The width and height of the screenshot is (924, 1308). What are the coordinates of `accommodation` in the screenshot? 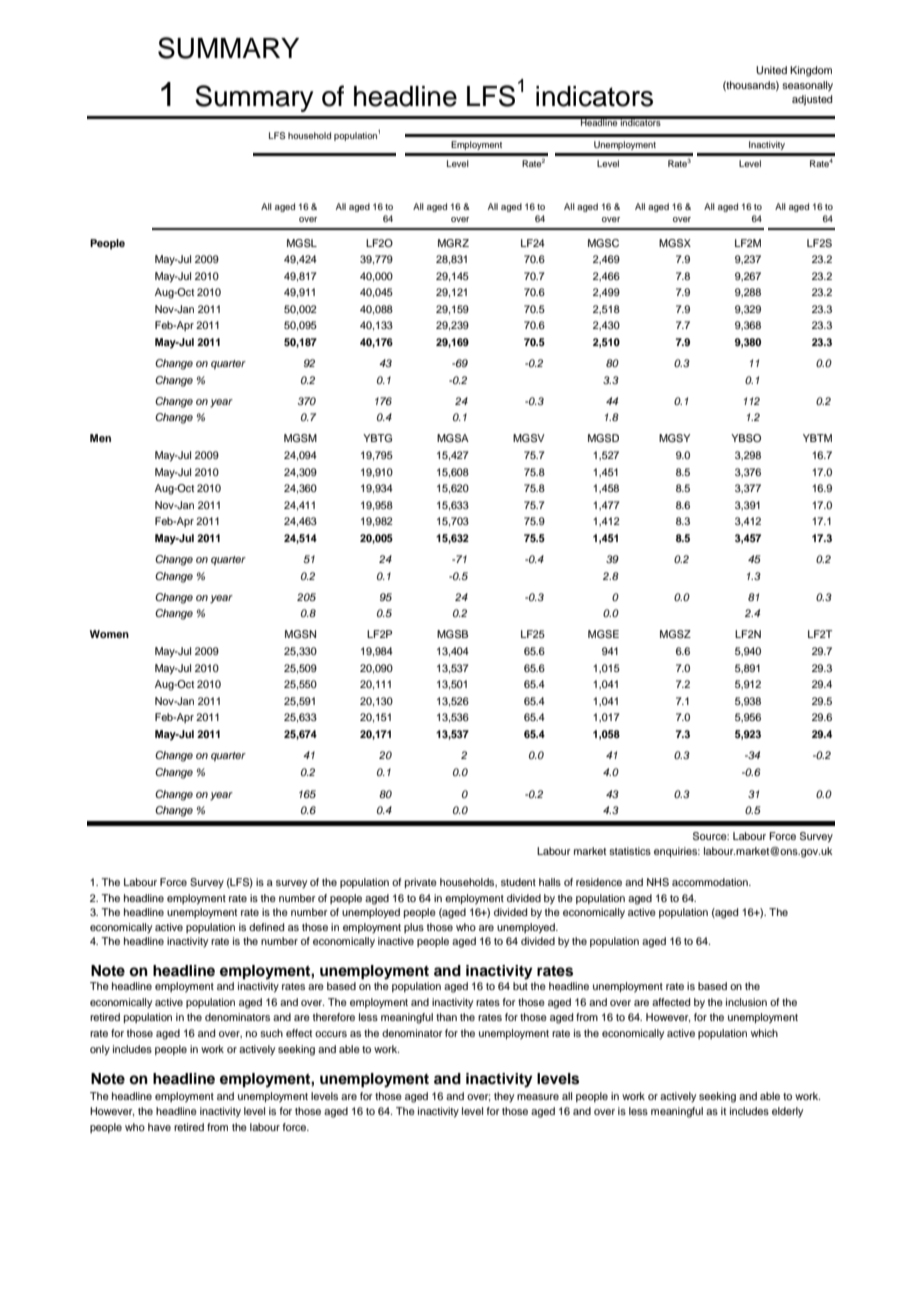 It's located at (711, 882).
